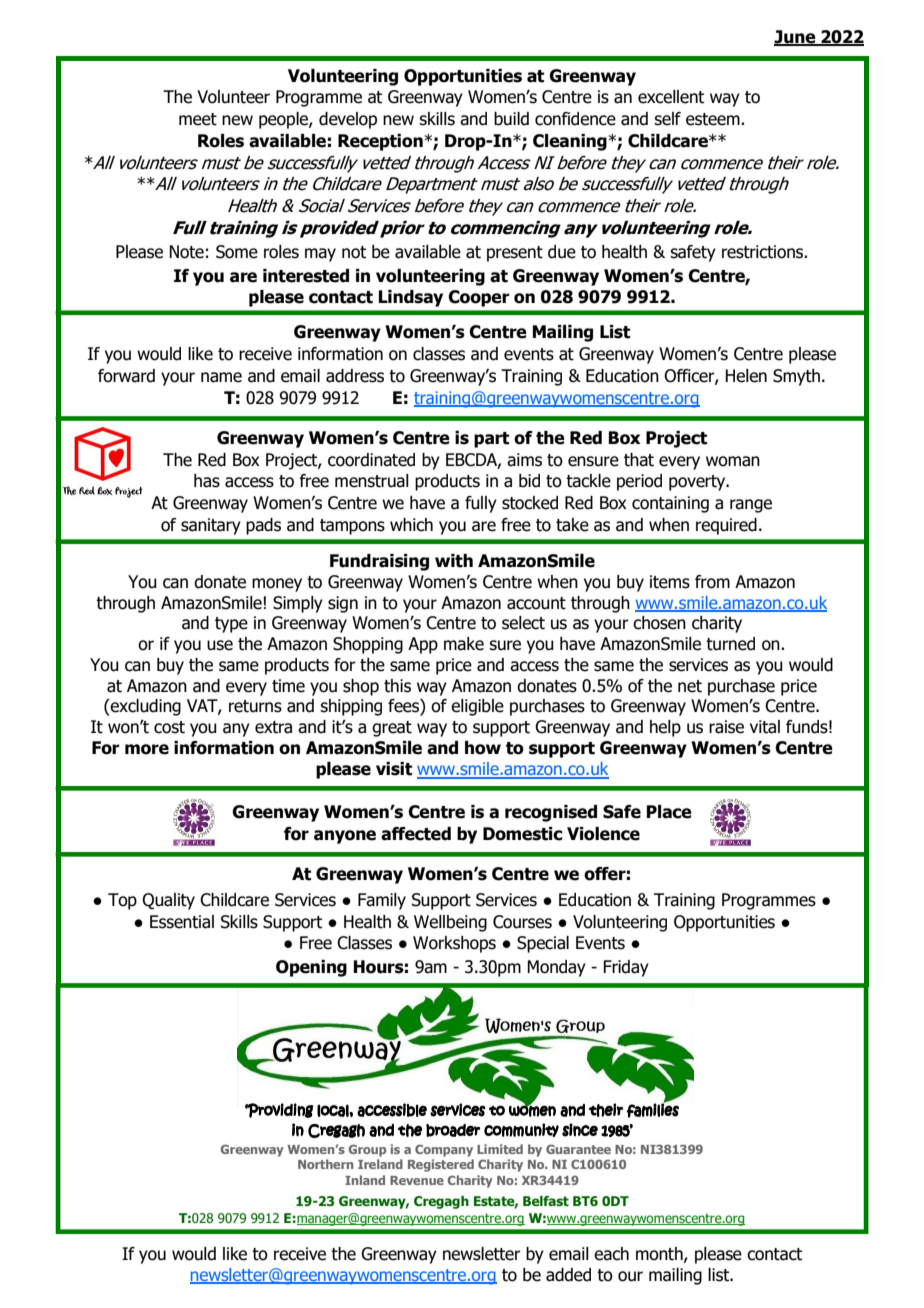 This page has height=1308, width=924. What do you see at coordinates (220, 645) in the page?
I see `use` at bounding box center [220, 645].
